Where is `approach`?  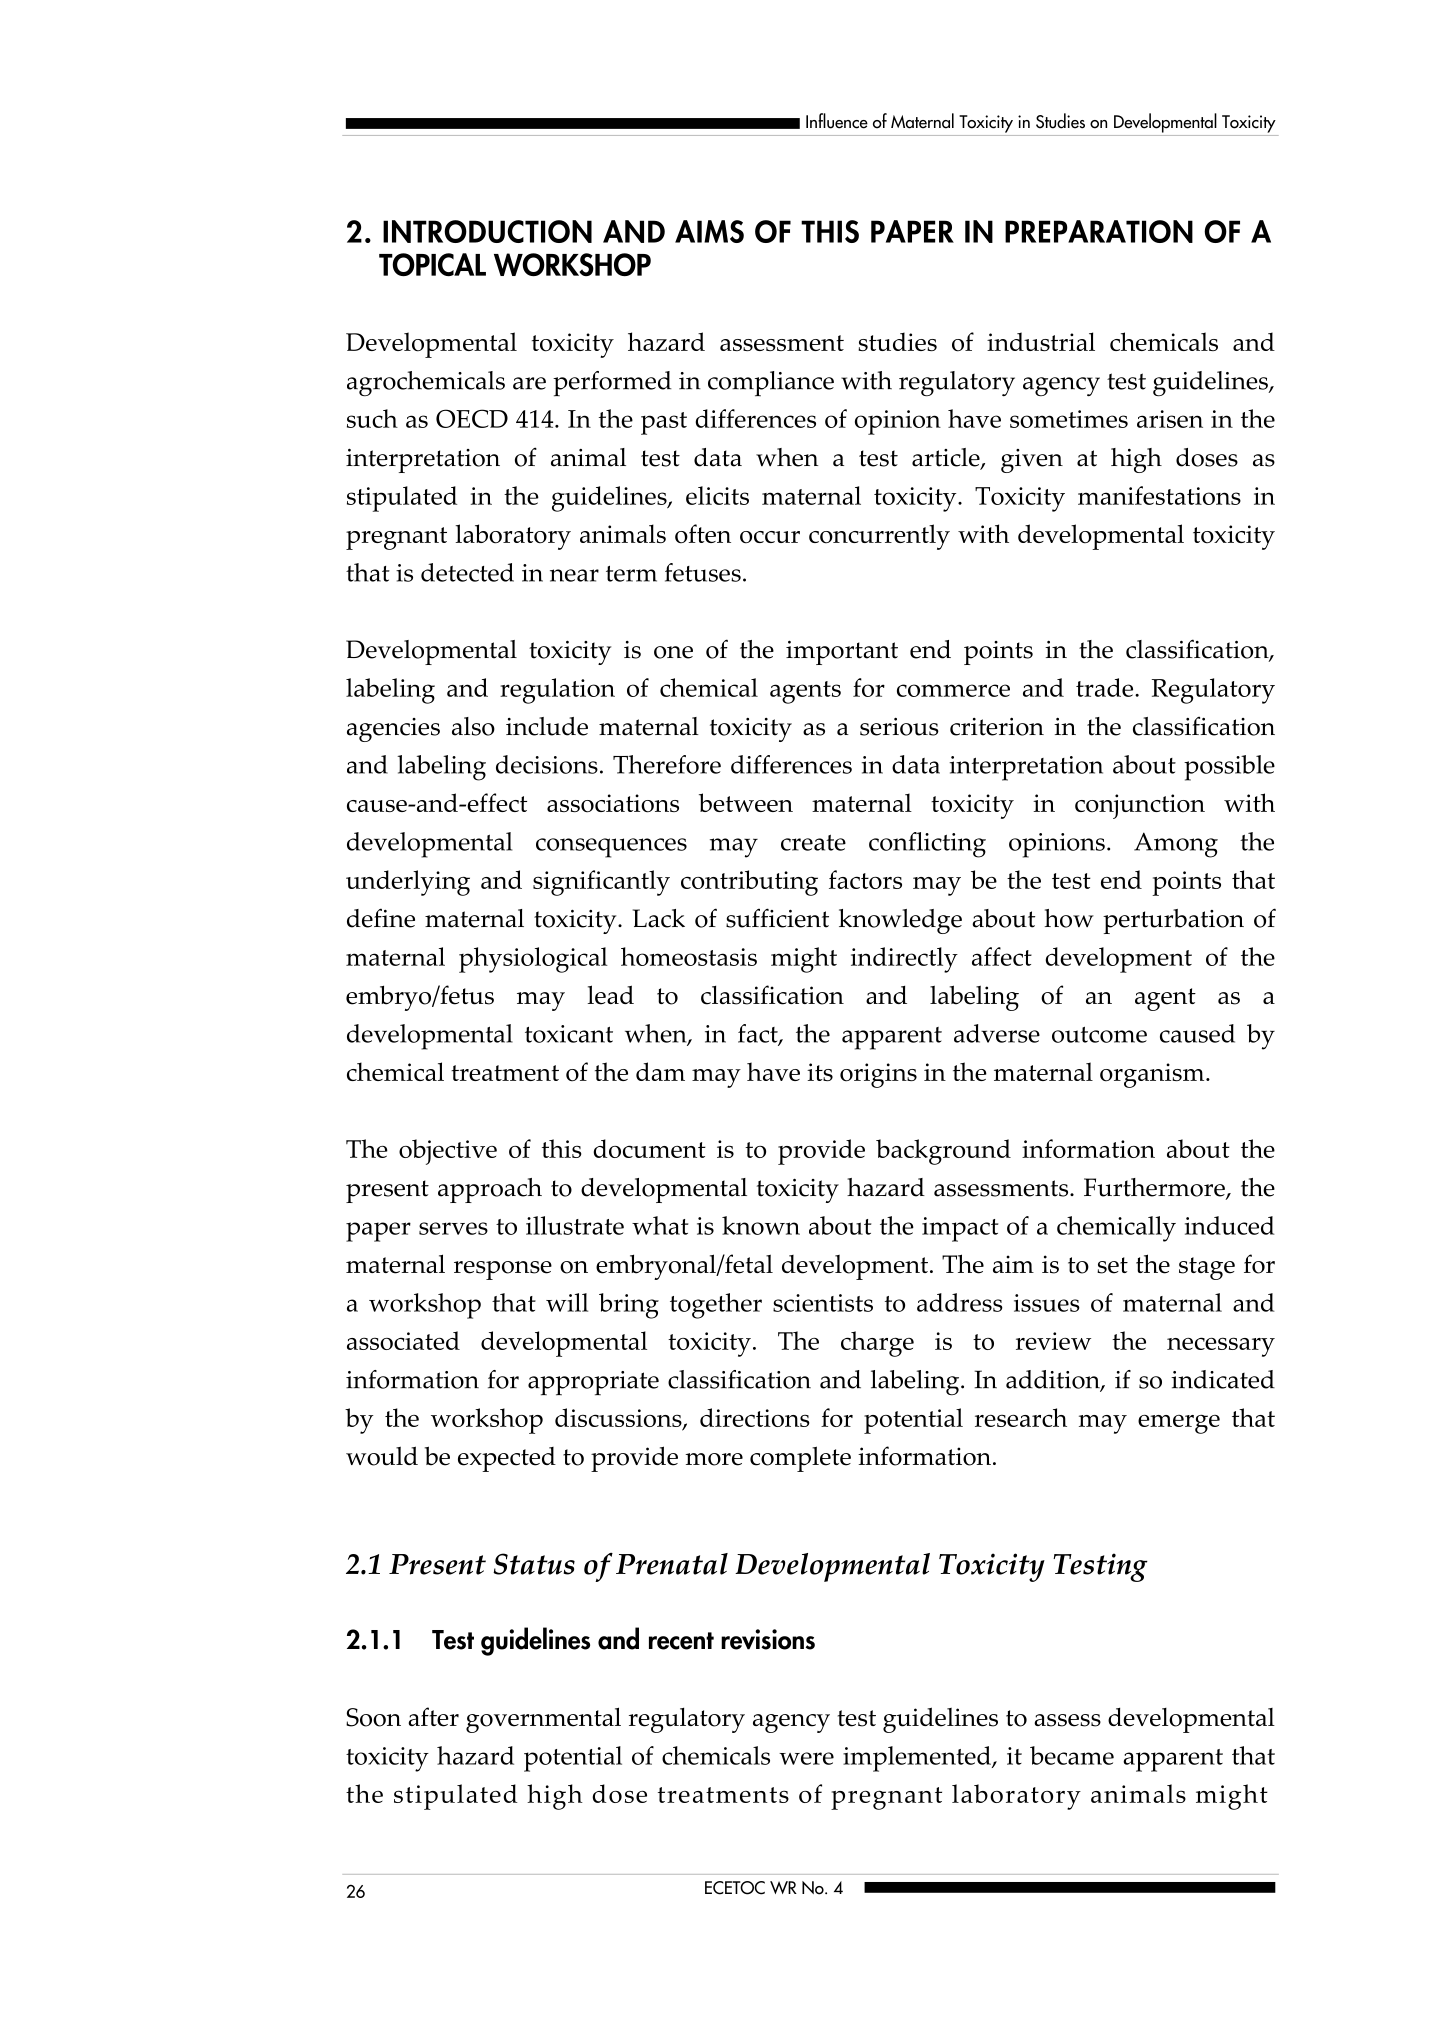 approach is located at coordinates (490, 1190).
